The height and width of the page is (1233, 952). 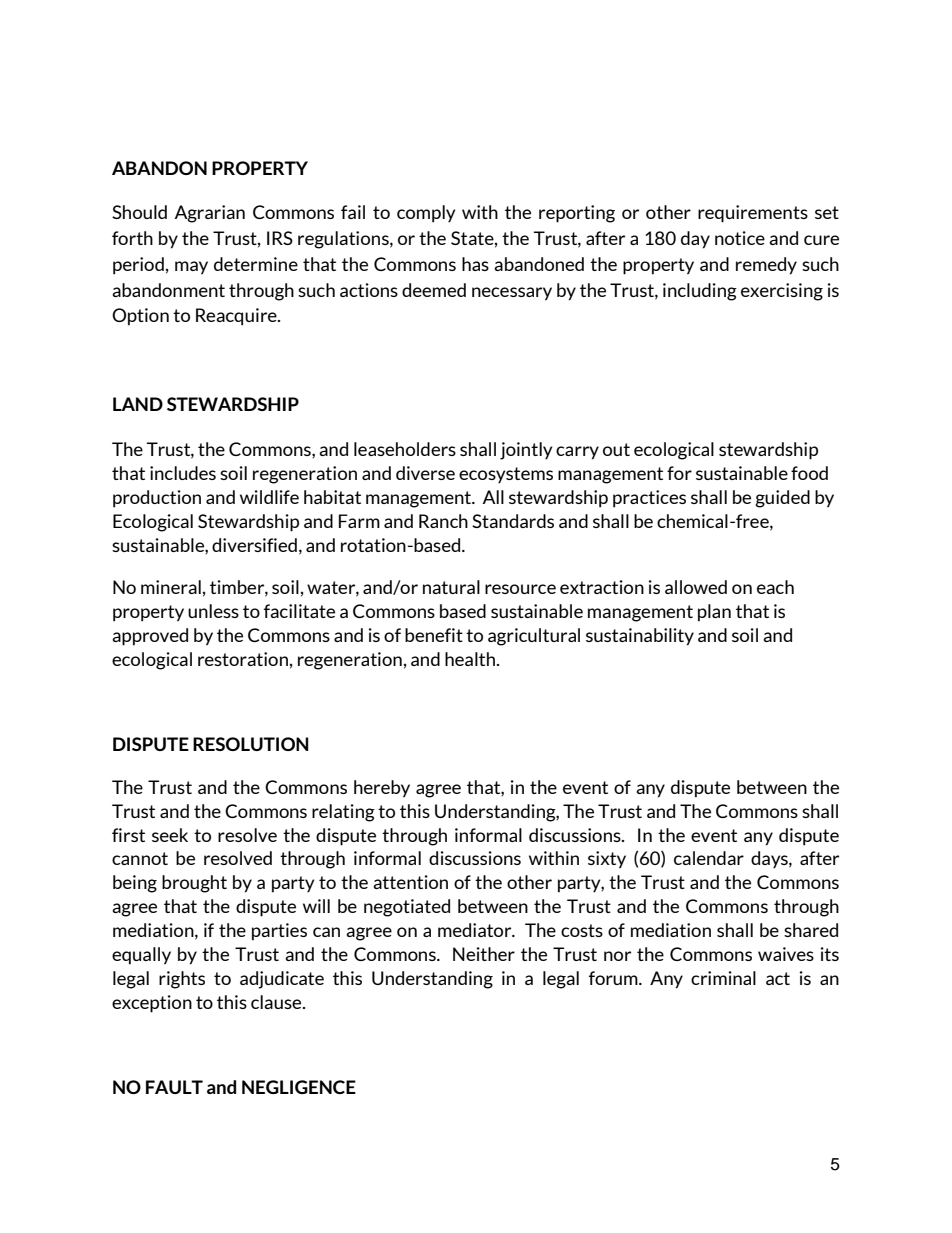 I want to click on Agrarian, so click(x=210, y=214).
